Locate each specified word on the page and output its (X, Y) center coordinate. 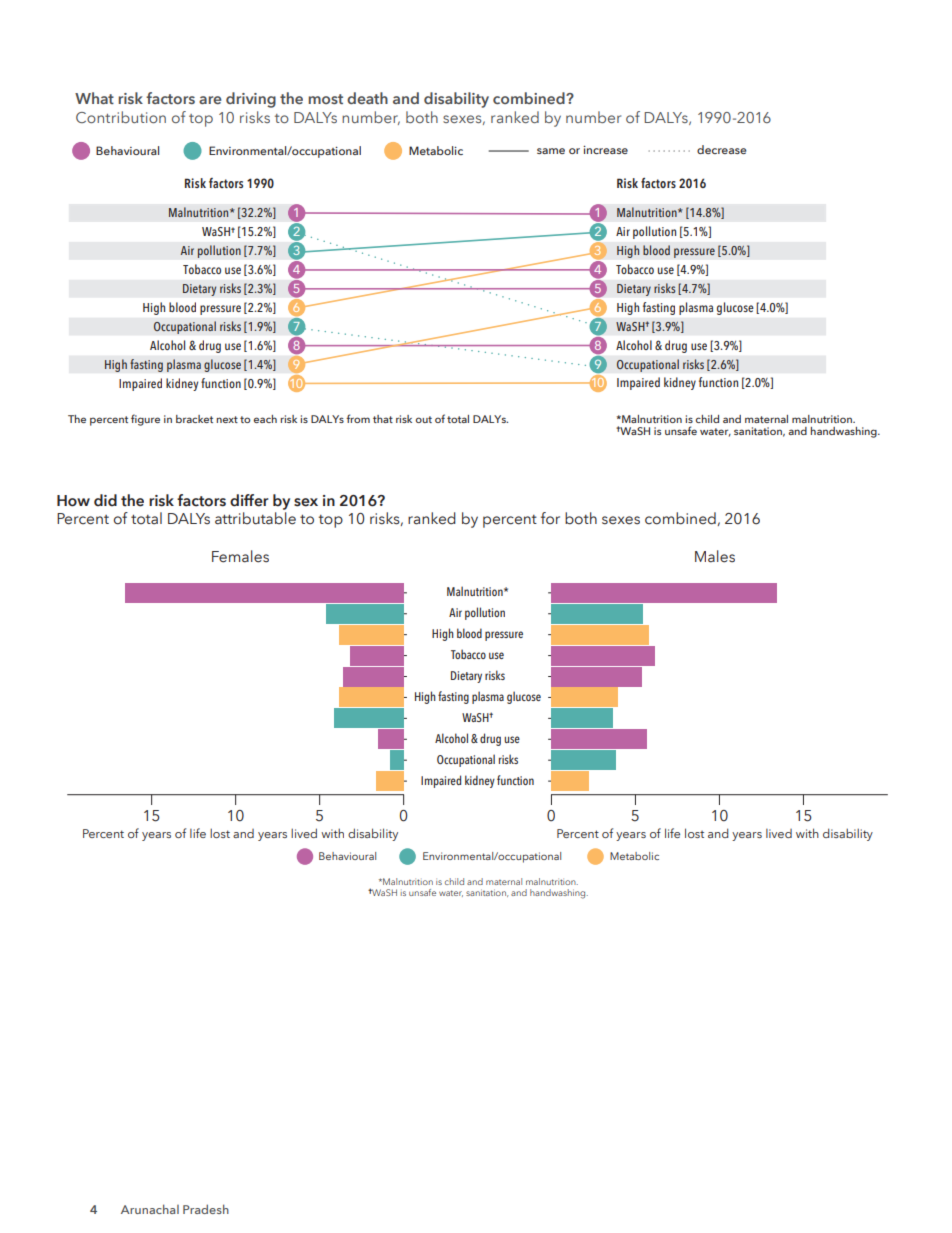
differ (249, 500)
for (550, 518)
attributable (255, 518)
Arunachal (150, 1209)
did (105, 500)
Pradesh (206, 1209)
